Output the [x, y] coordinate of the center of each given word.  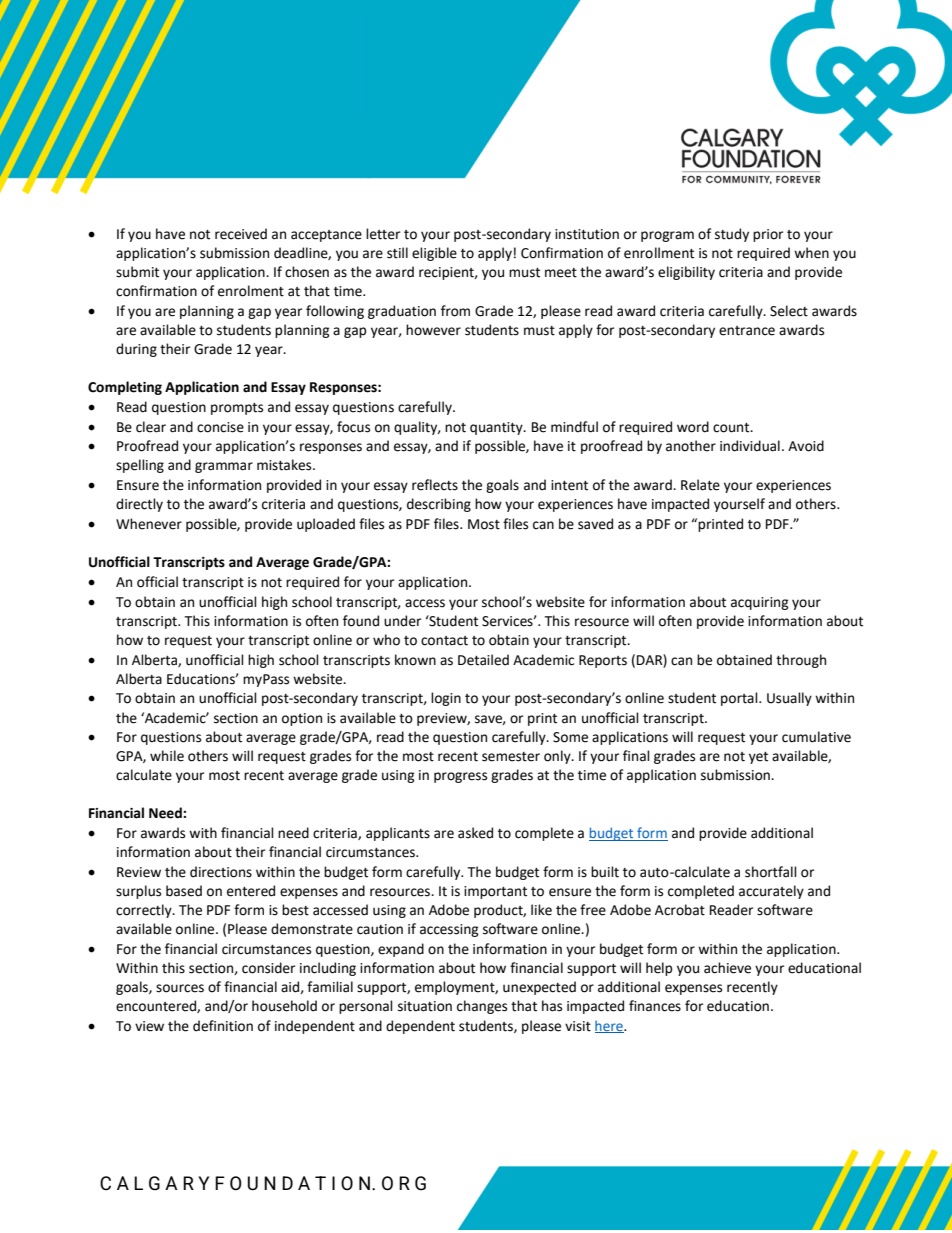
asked [475, 833]
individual [750, 446]
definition [223, 1026]
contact [444, 641]
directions [221, 872]
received [241, 234]
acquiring [760, 603]
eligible [434, 254]
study [732, 235]
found [361, 621]
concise [220, 427]
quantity [497, 428]
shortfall [771, 872]
